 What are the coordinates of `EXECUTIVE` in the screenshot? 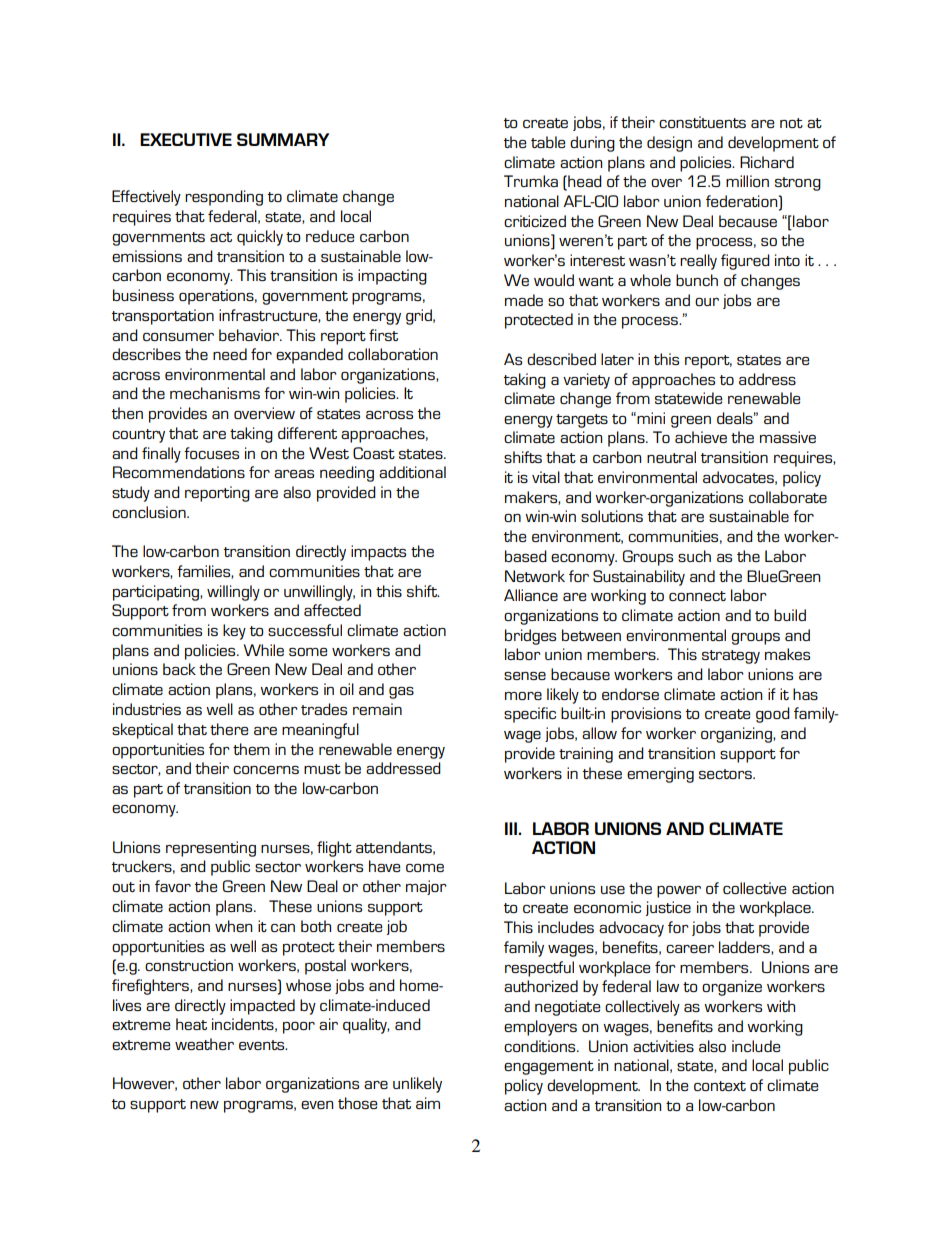 It's located at (186, 139).
